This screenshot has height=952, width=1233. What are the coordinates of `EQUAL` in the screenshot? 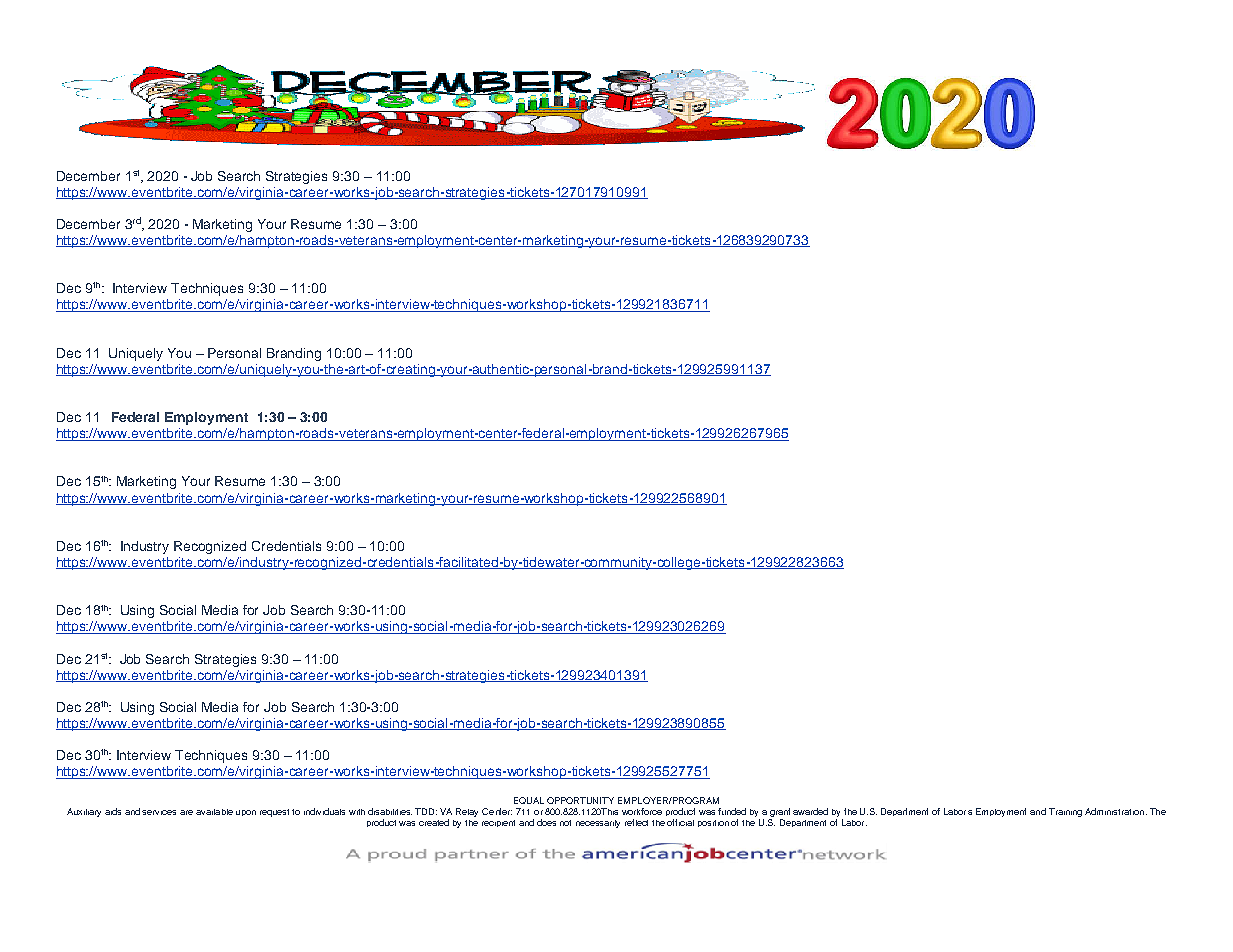 It's located at (529, 800).
